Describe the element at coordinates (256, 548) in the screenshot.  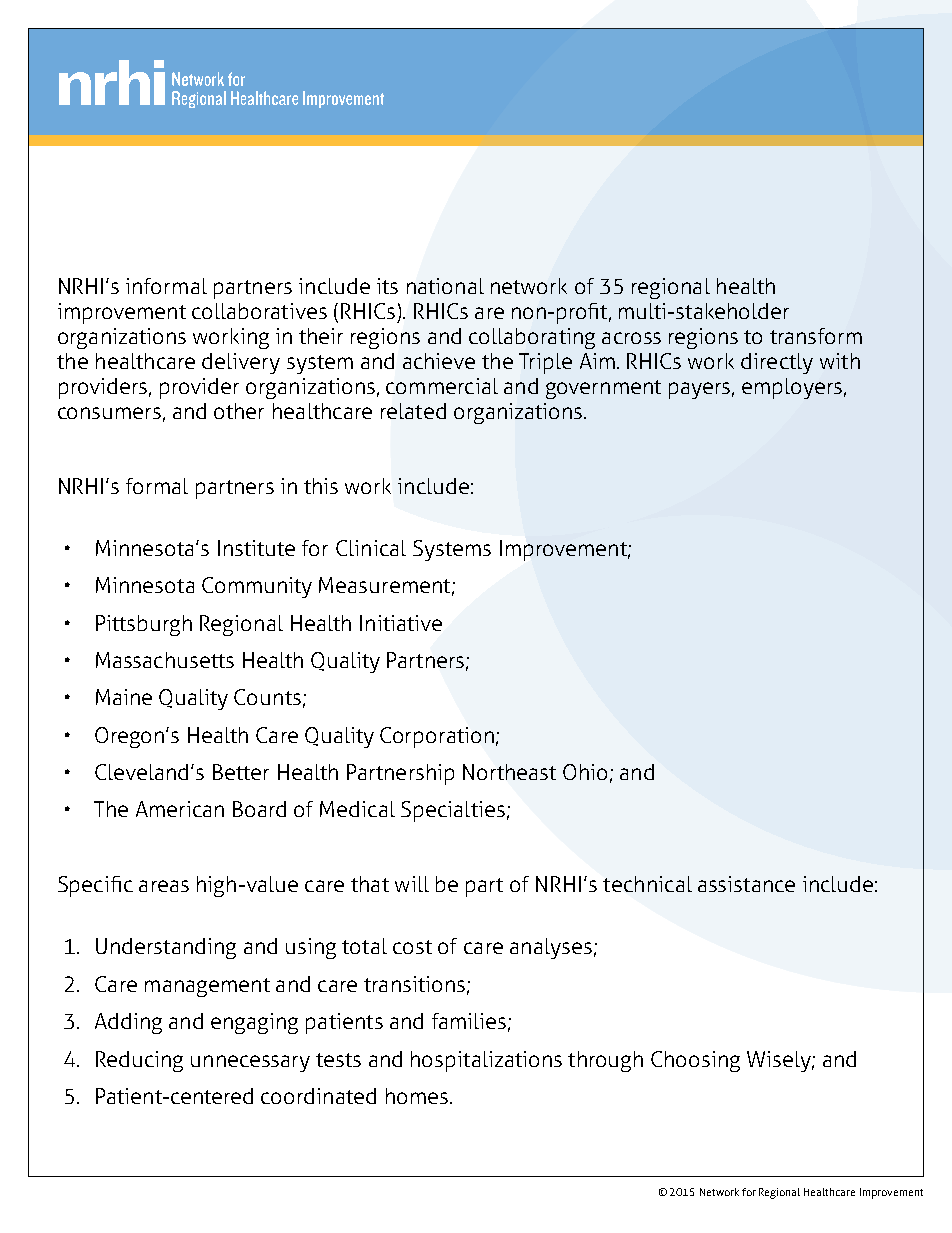
I see `Institute` at that location.
